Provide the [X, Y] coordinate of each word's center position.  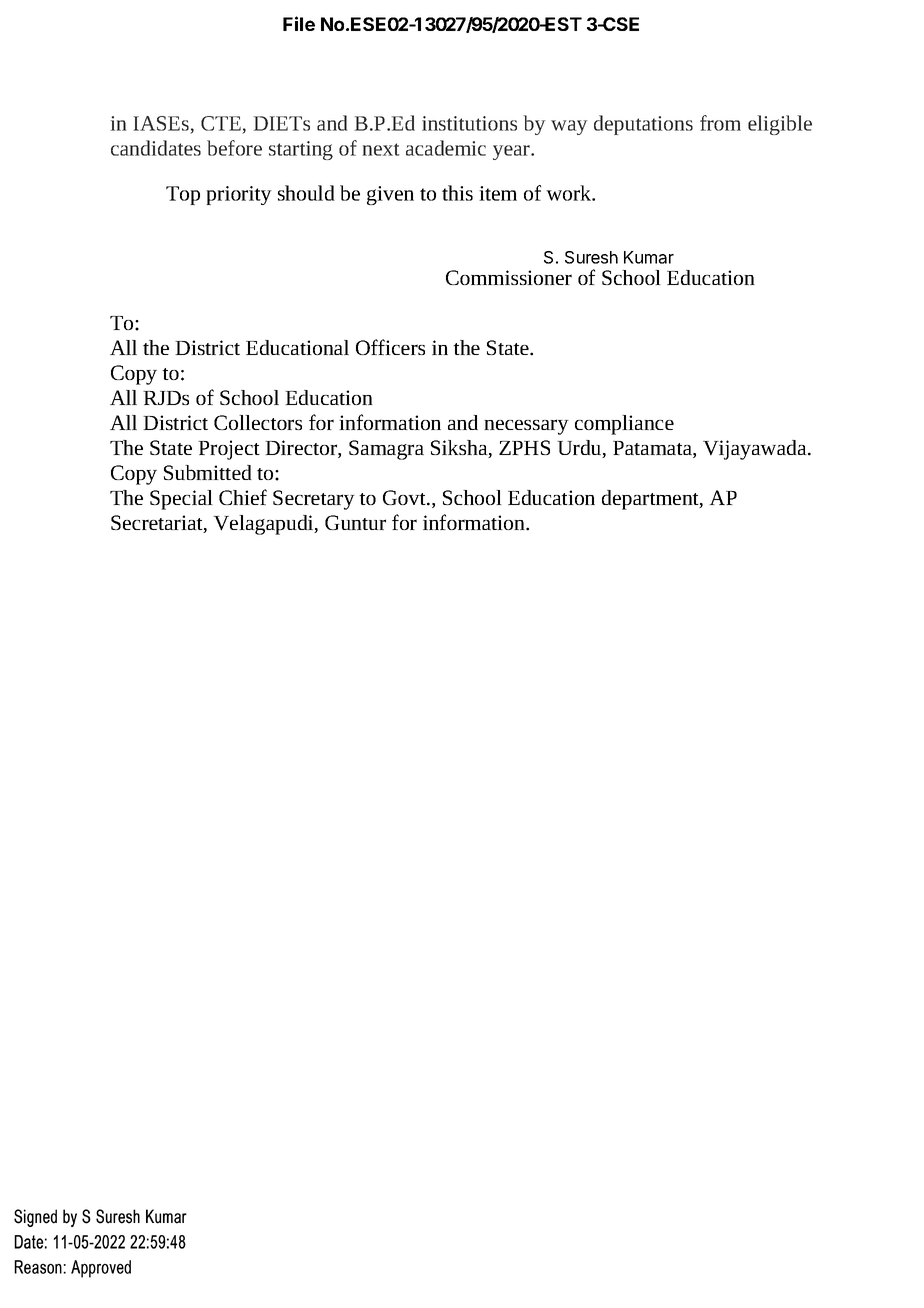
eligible [780, 125]
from [720, 123]
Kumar [649, 257]
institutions [469, 123]
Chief [243, 497]
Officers [390, 347]
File [299, 23]
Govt [405, 497]
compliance [624, 425]
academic [446, 148]
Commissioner [509, 277]
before [234, 148]
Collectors [258, 422]
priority [239, 195]
